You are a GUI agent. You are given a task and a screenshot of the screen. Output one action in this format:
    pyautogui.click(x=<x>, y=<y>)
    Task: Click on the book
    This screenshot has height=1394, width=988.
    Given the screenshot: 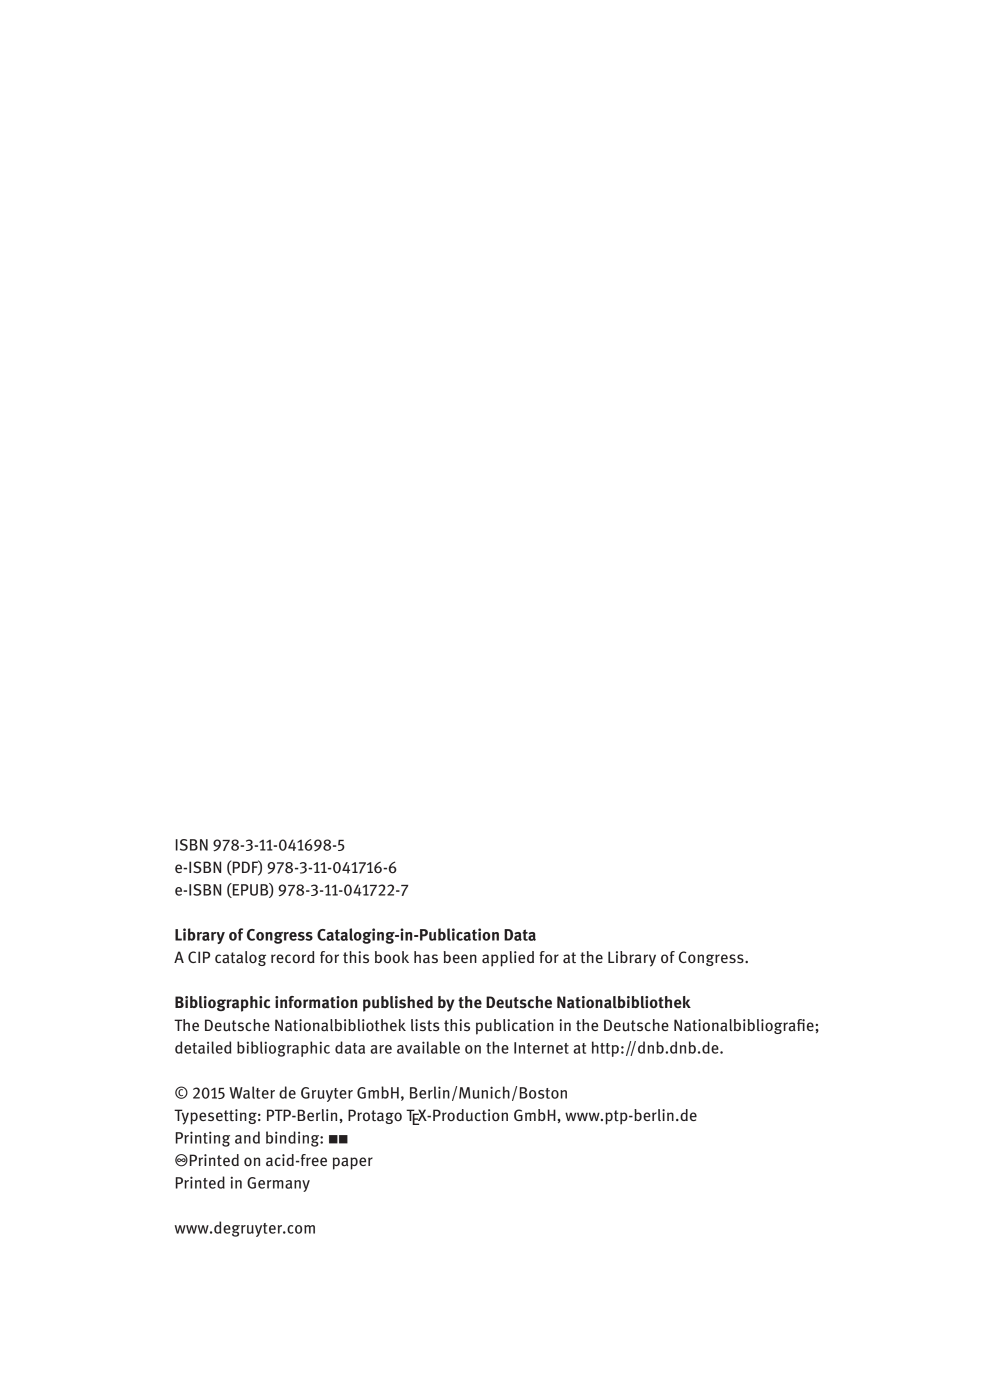 What is the action you would take?
    pyautogui.click(x=392, y=957)
